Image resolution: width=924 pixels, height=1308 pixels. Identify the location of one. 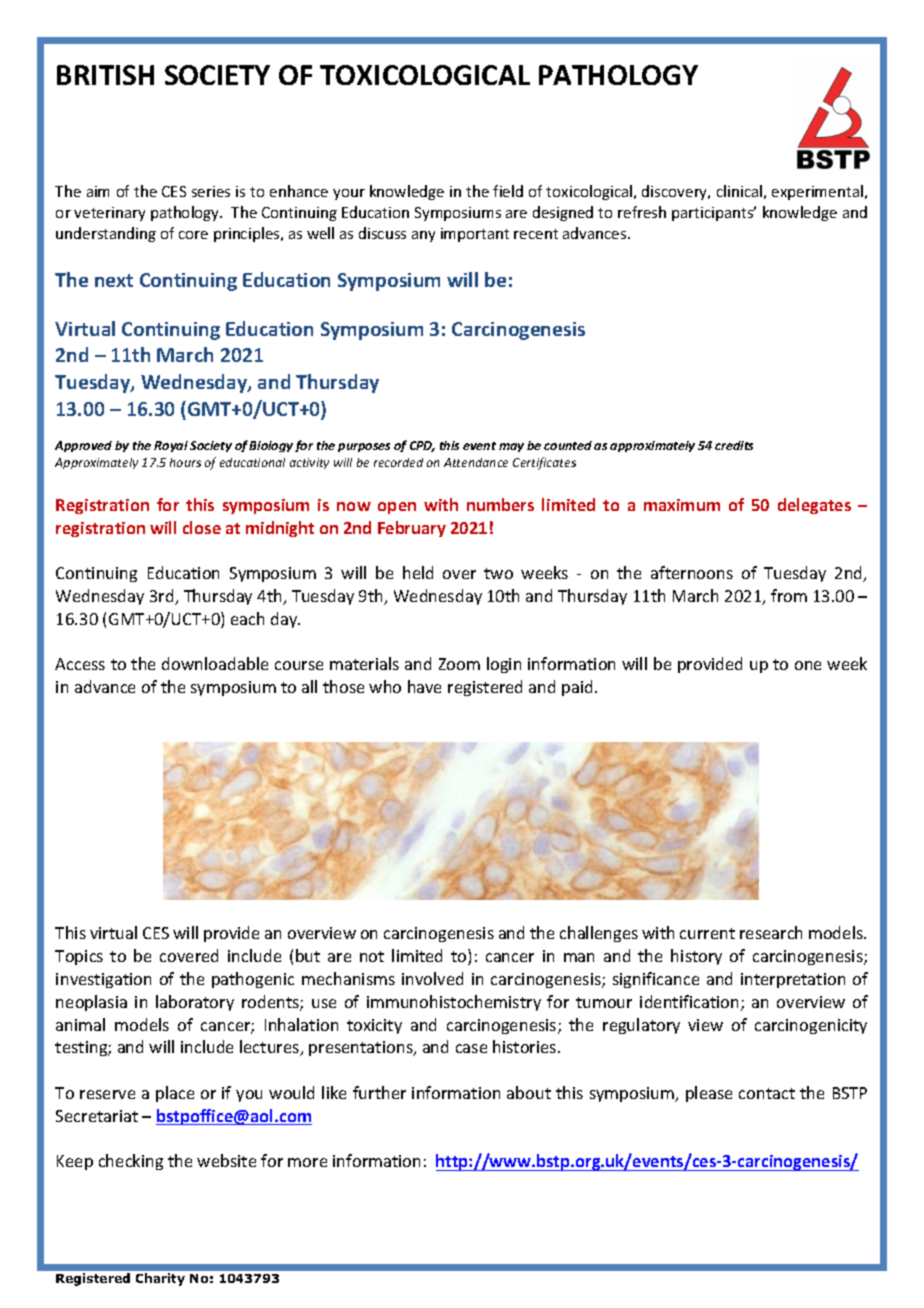
(808, 665).
